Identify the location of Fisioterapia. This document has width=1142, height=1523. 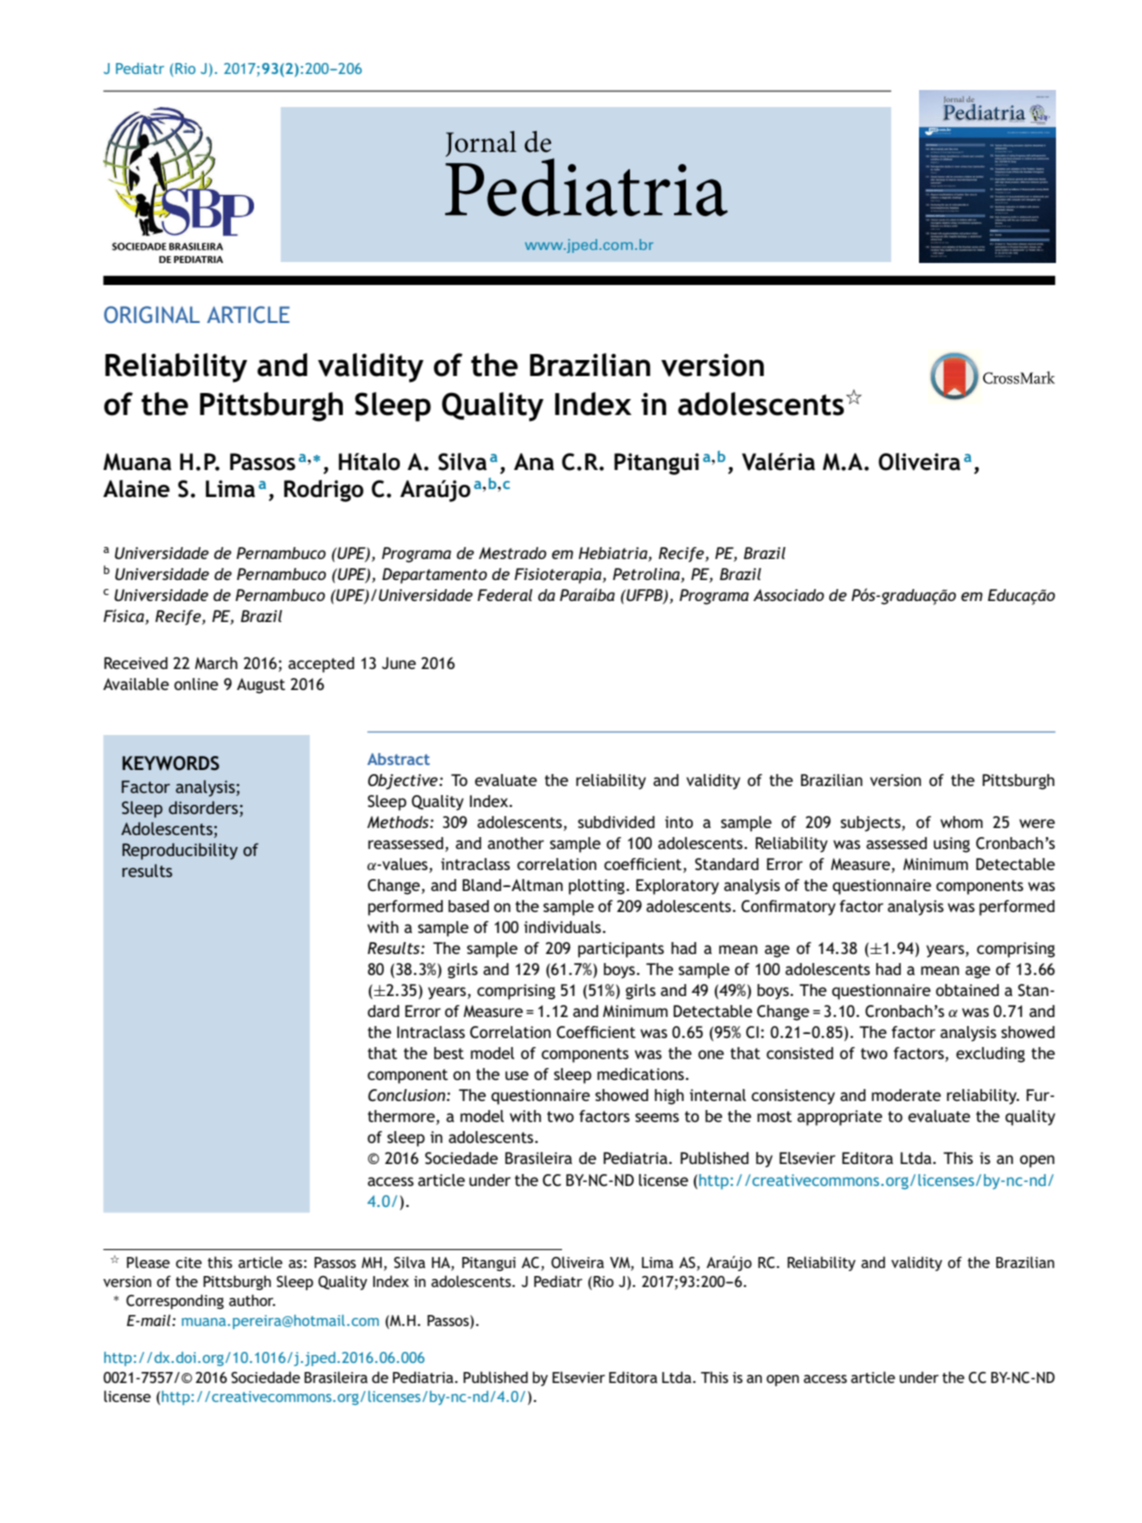
(559, 576).
